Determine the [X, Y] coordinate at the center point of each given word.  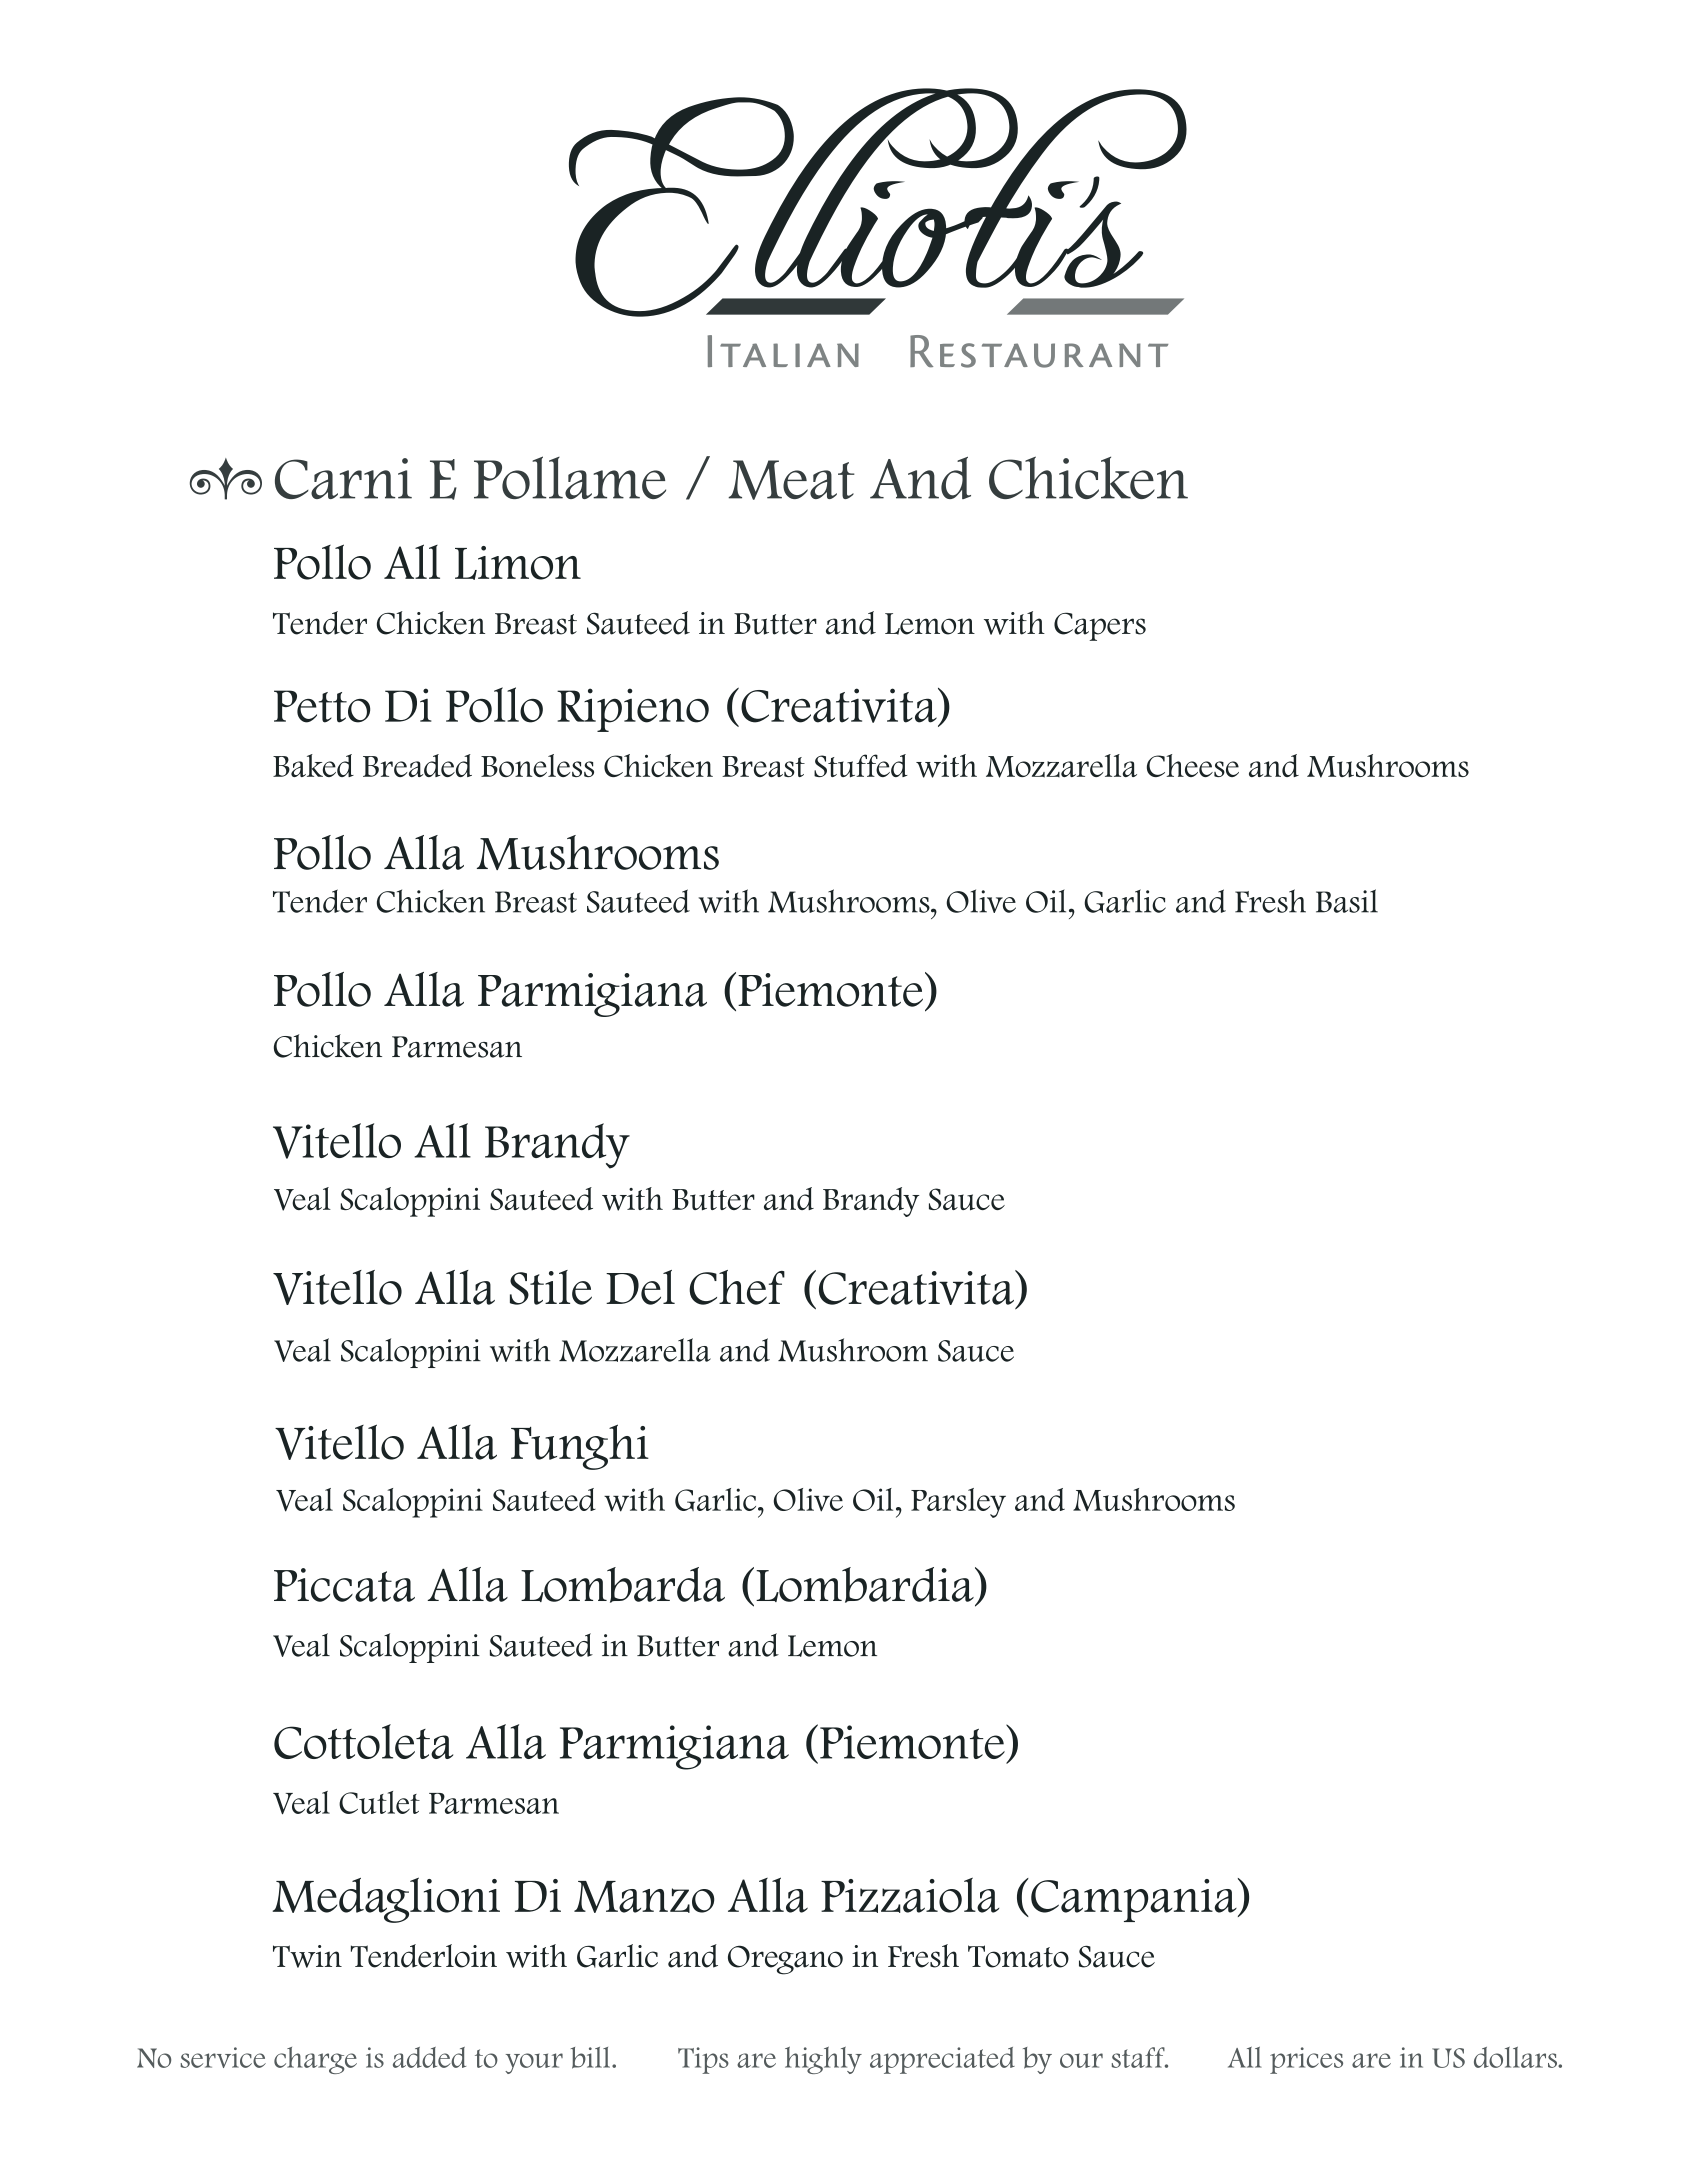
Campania [1135, 1900]
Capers [1100, 626]
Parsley [958, 1503]
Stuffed [861, 766]
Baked [313, 765]
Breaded [417, 765]
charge [315, 2060]
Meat [791, 480]
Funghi [580, 1447]
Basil [1347, 901]
